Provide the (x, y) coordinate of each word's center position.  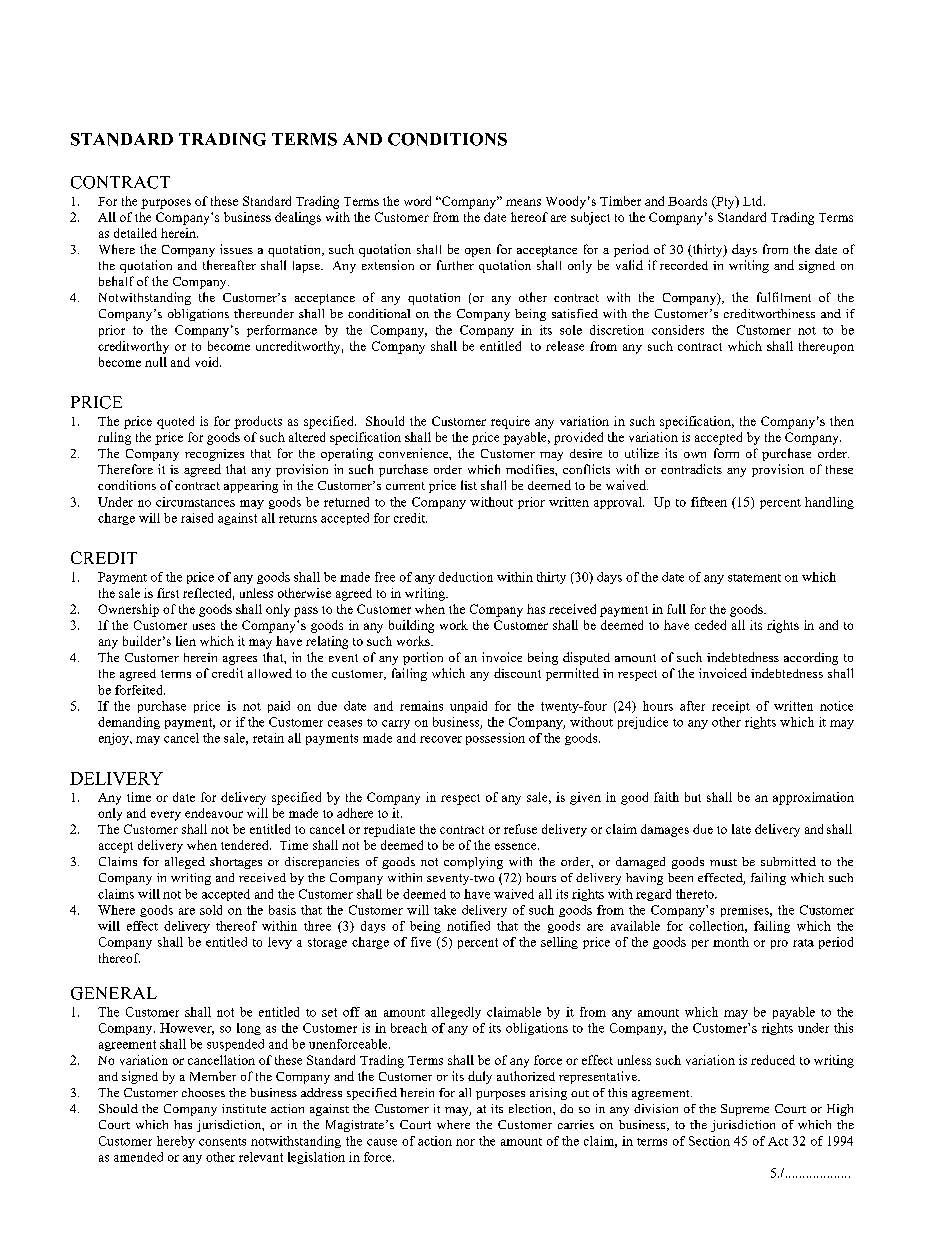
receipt (731, 707)
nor (465, 1142)
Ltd (754, 201)
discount (517, 673)
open (478, 252)
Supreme (745, 1110)
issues (236, 249)
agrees (240, 660)
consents (222, 1142)
